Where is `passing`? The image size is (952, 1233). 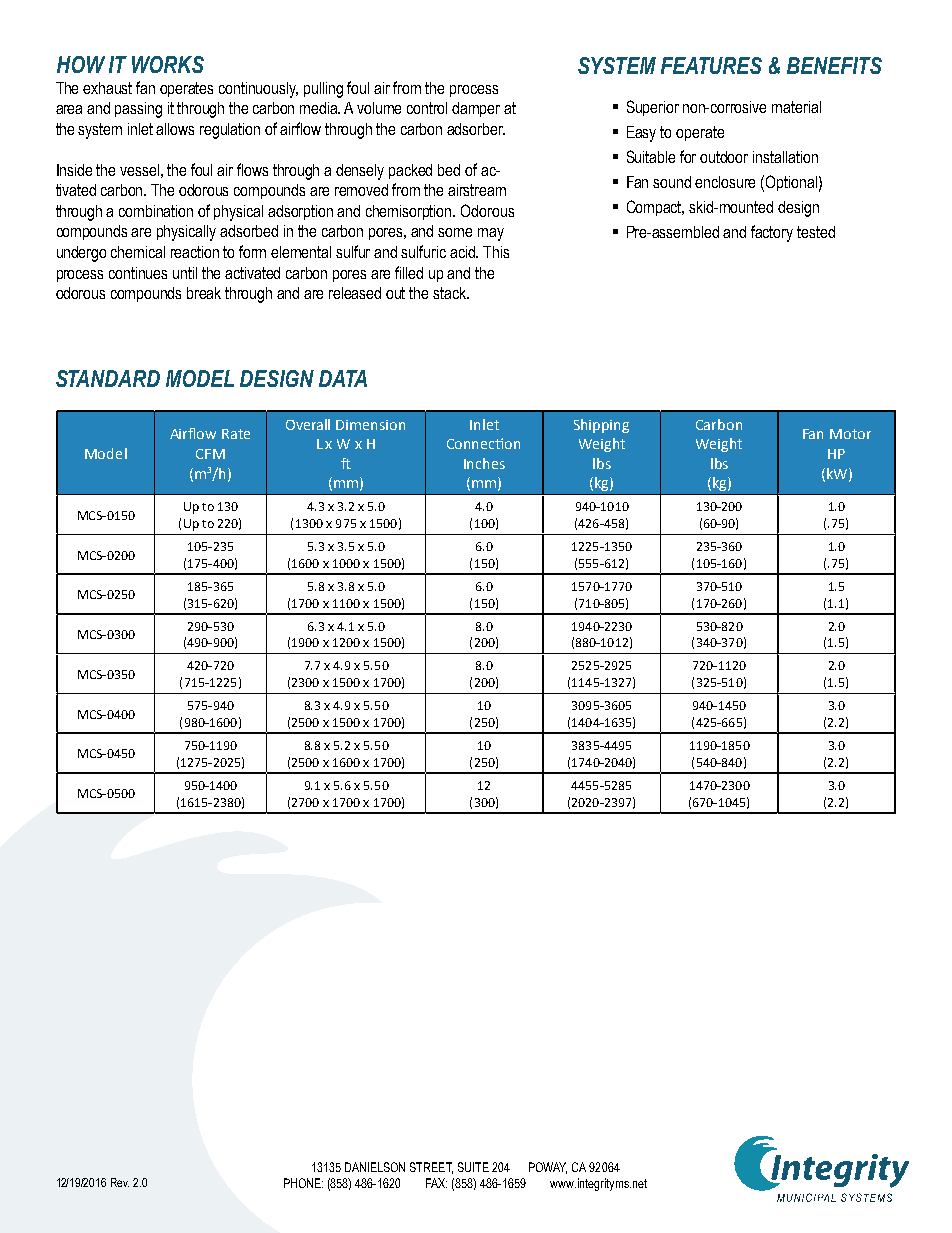 passing is located at coordinates (138, 110).
